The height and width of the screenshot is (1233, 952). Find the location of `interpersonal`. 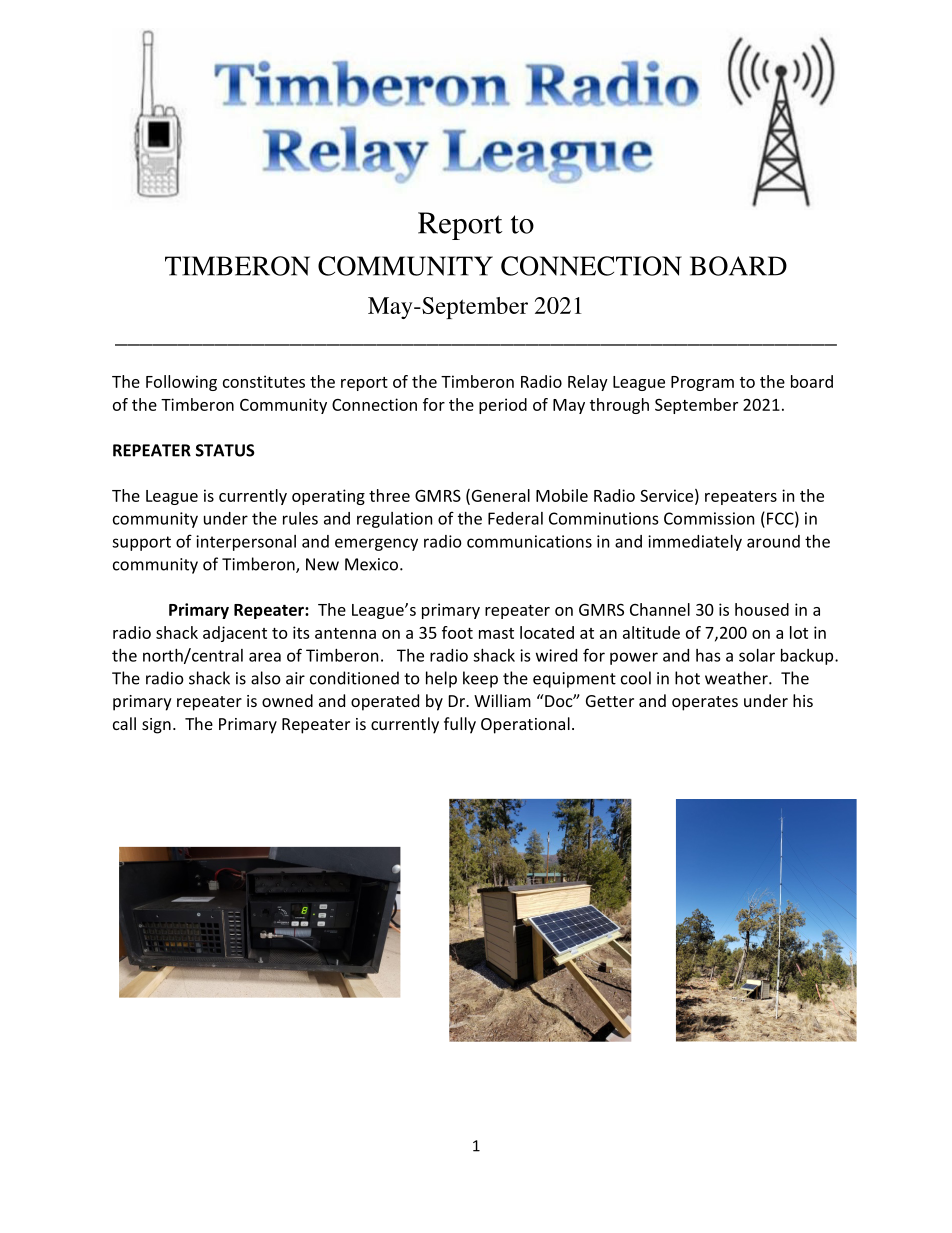

interpersonal is located at coordinates (246, 543).
